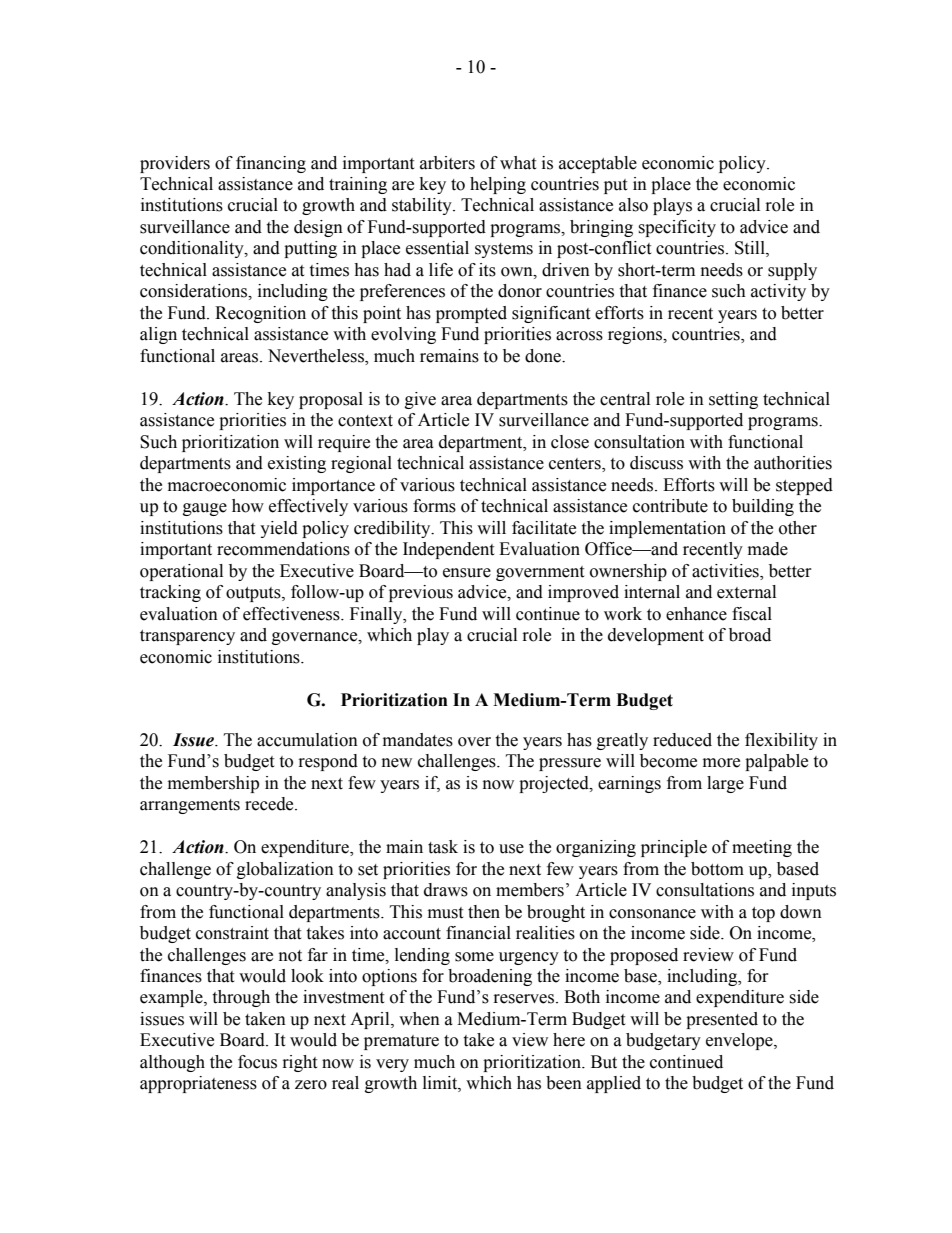 This screenshot has height=1233, width=952. Describe the element at coordinates (257, 1062) in the screenshot. I see `focus` at that location.
